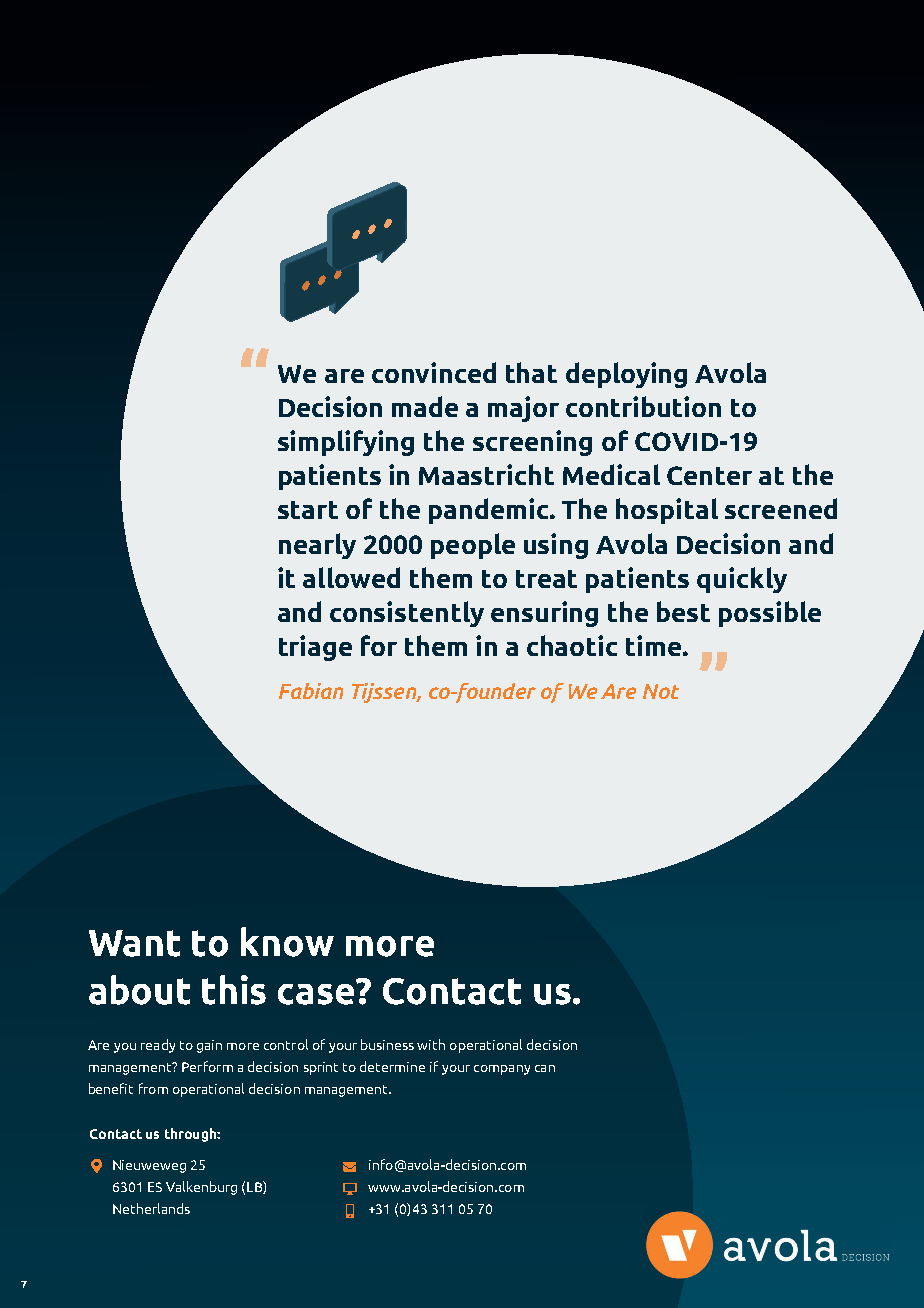 The width and height of the screenshot is (924, 1308). What do you see at coordinates (502, 1070) in the screenshot?
I see `company` at bounding box center [502, 1070].
